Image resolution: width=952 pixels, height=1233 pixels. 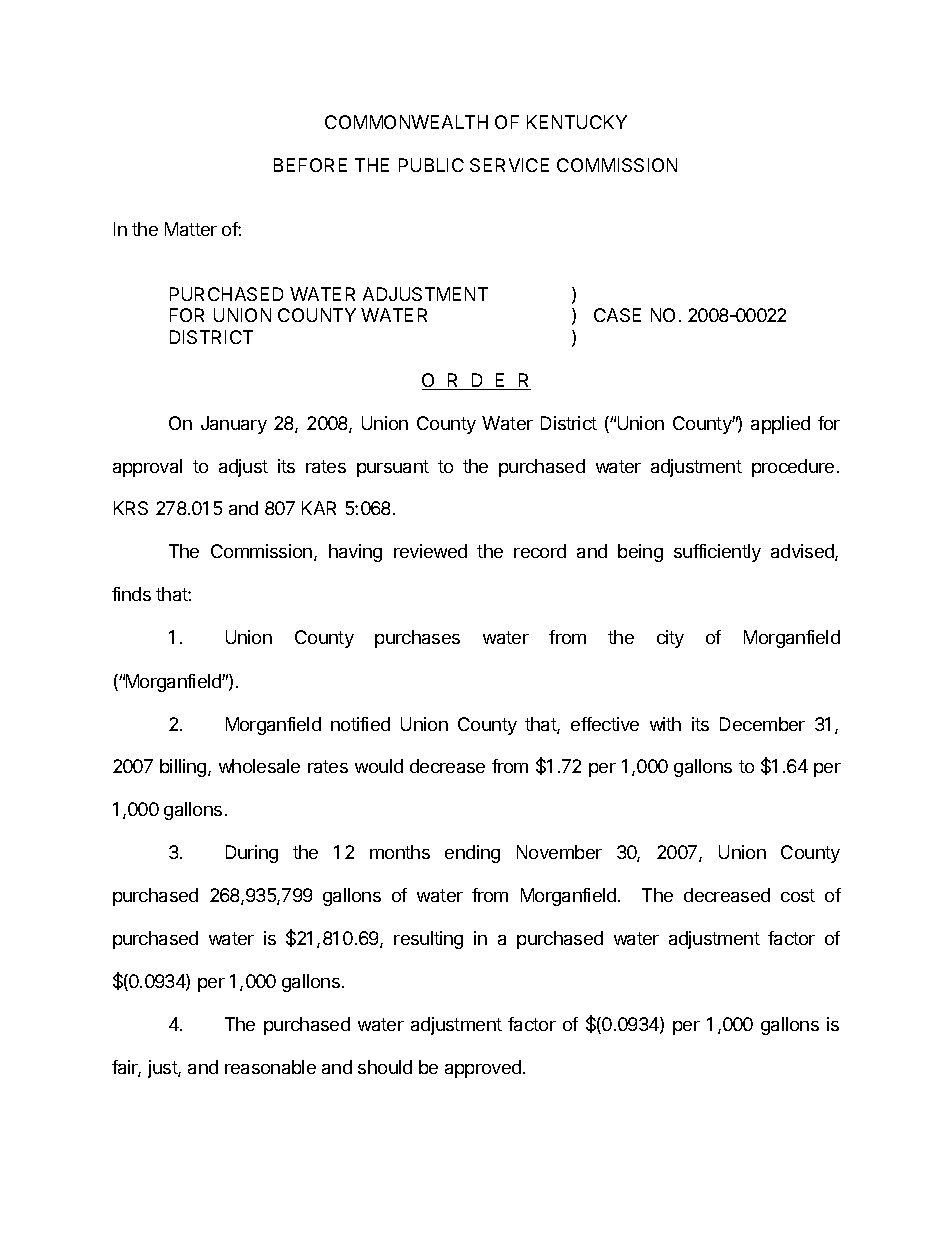 What do you see at coordinates (717, 553) in the screenshot?
I see `sufficiently` at bounding box center [717, 553].
